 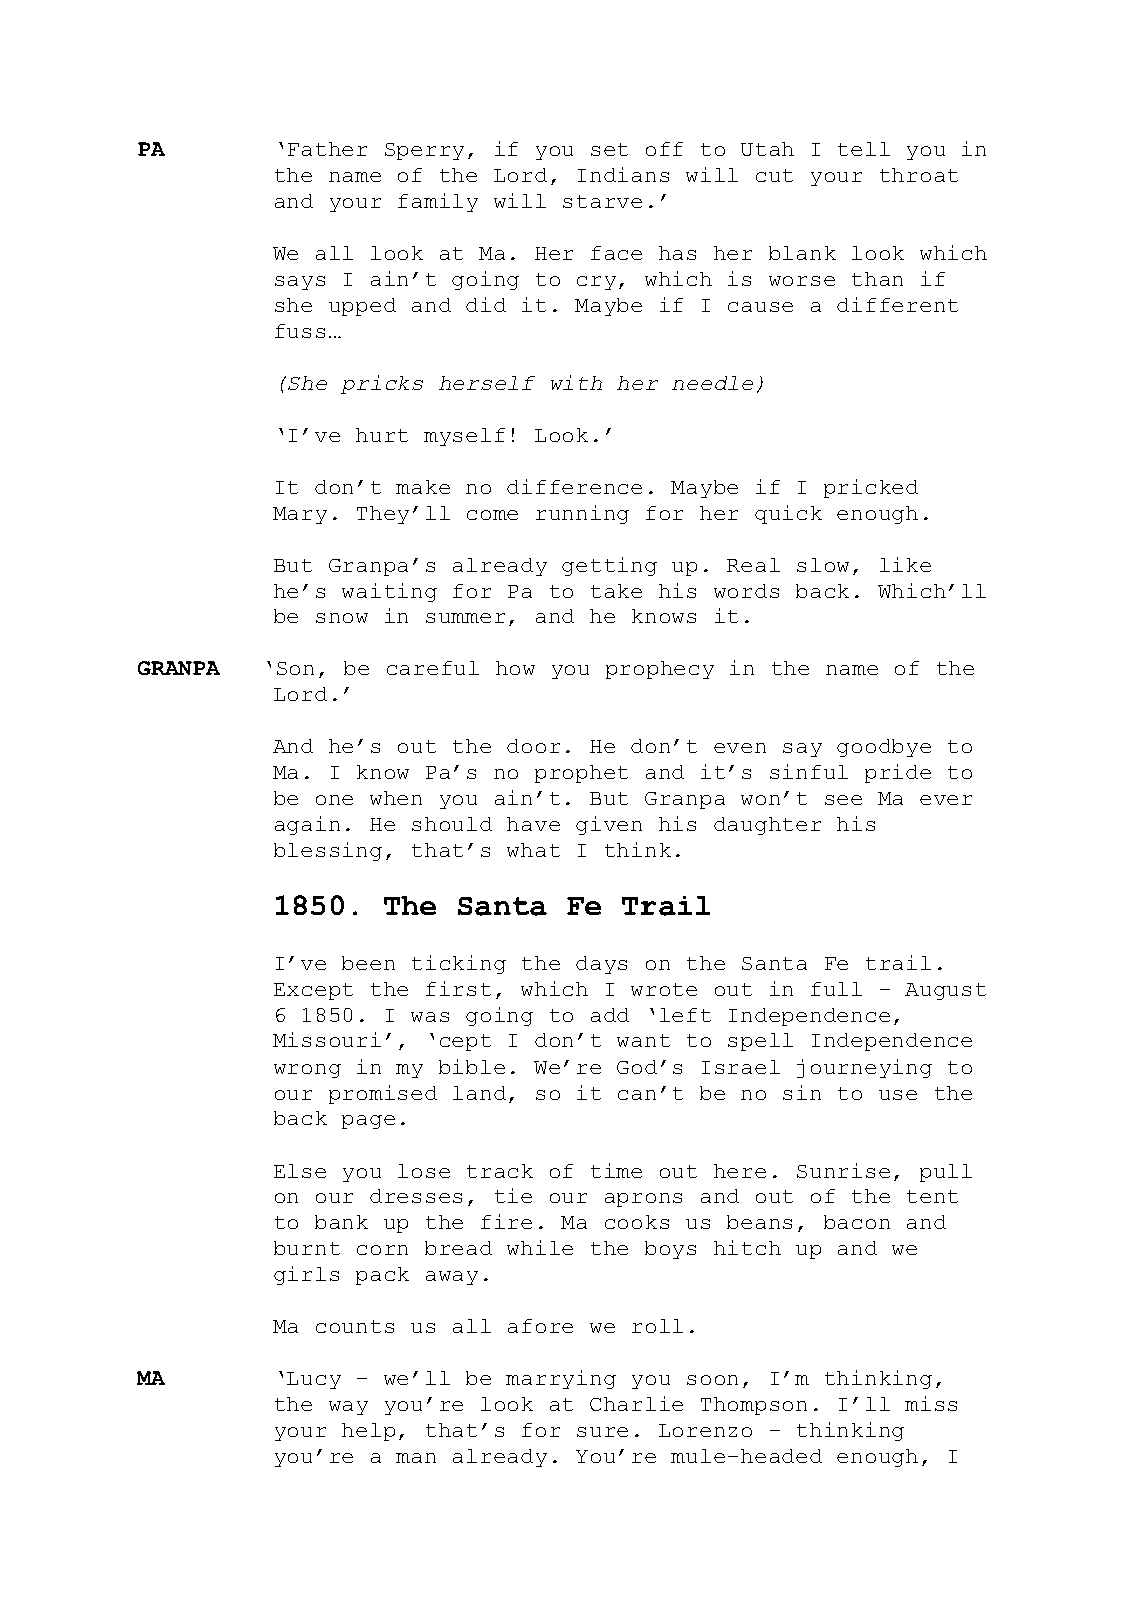 What do you see at coordinates (609, 825) in the screenshot?
I see `given` at bounding box center [609, 825].
